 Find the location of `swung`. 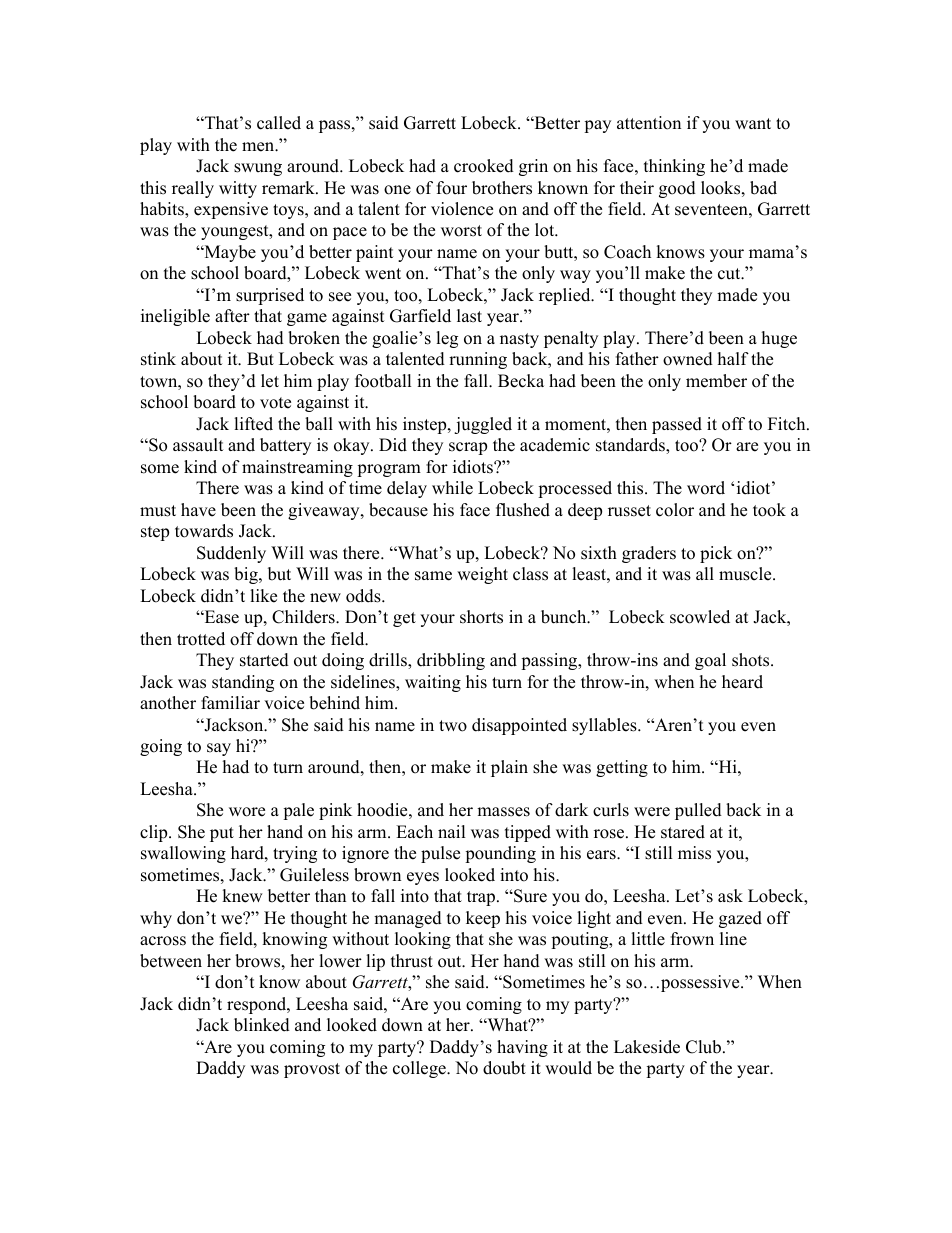

swung is located at coordinates (258, 169).
